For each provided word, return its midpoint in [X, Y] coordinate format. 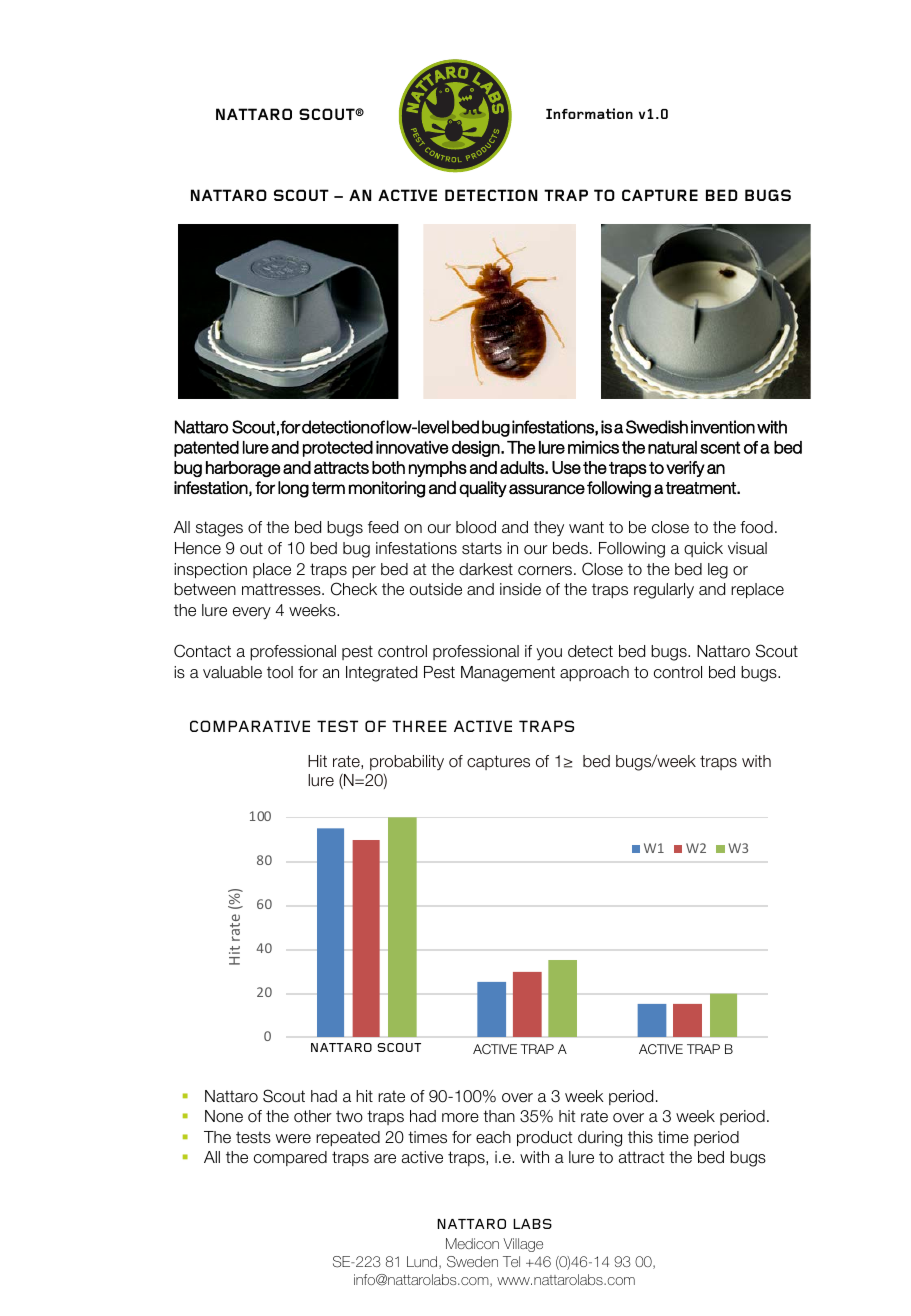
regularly [664, 591]
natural [672, 447]
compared [290, 1158]
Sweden [472, 1262]
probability [407, 762]
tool [280, 672]
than [499, 1116]
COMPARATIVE [250, 726]
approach [594, 673]
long [293, 489]
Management [508, 674]
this [640, 1137]
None [224, 1116]
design [477, 449]
